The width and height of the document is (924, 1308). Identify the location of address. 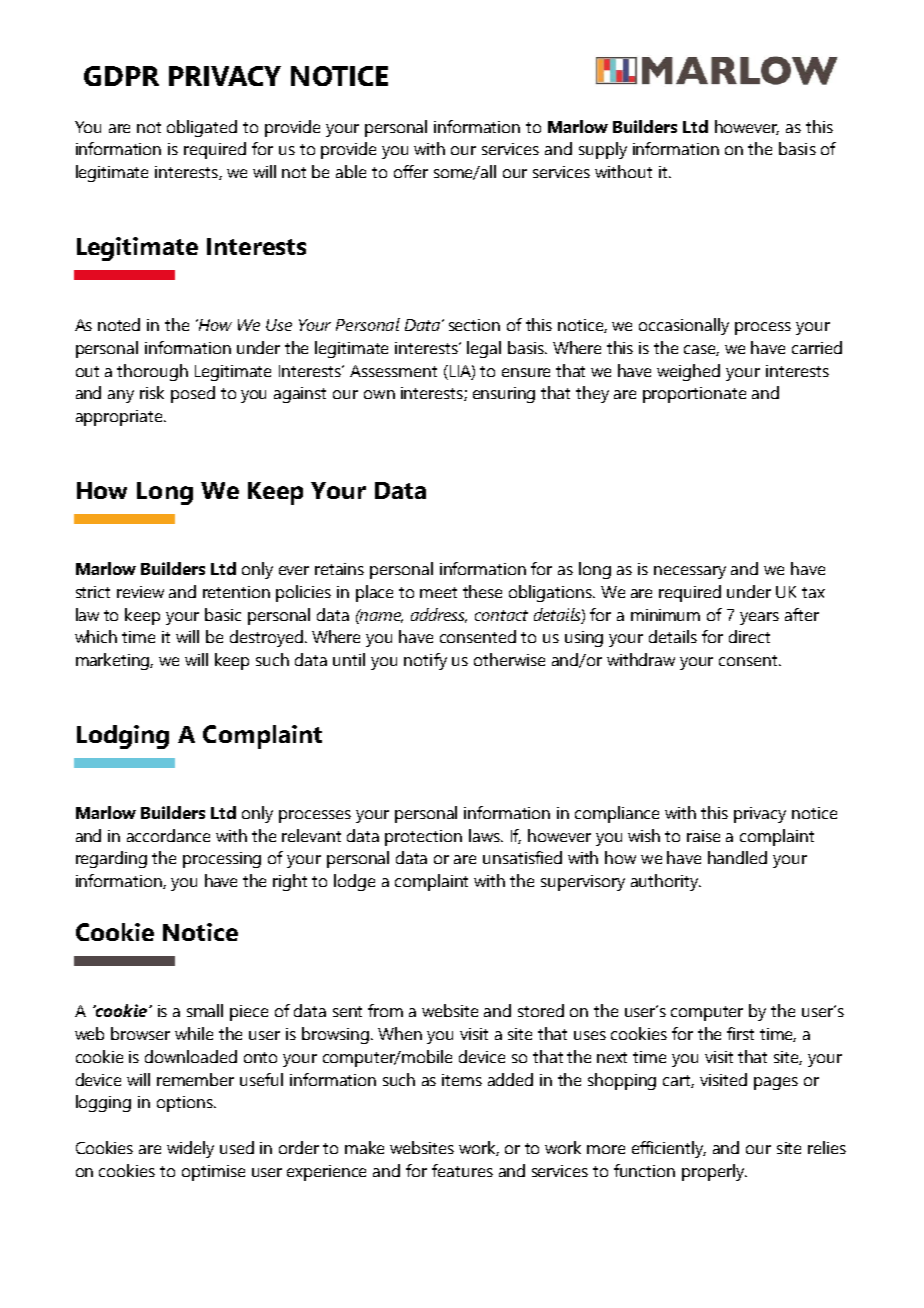
(439, 615).
